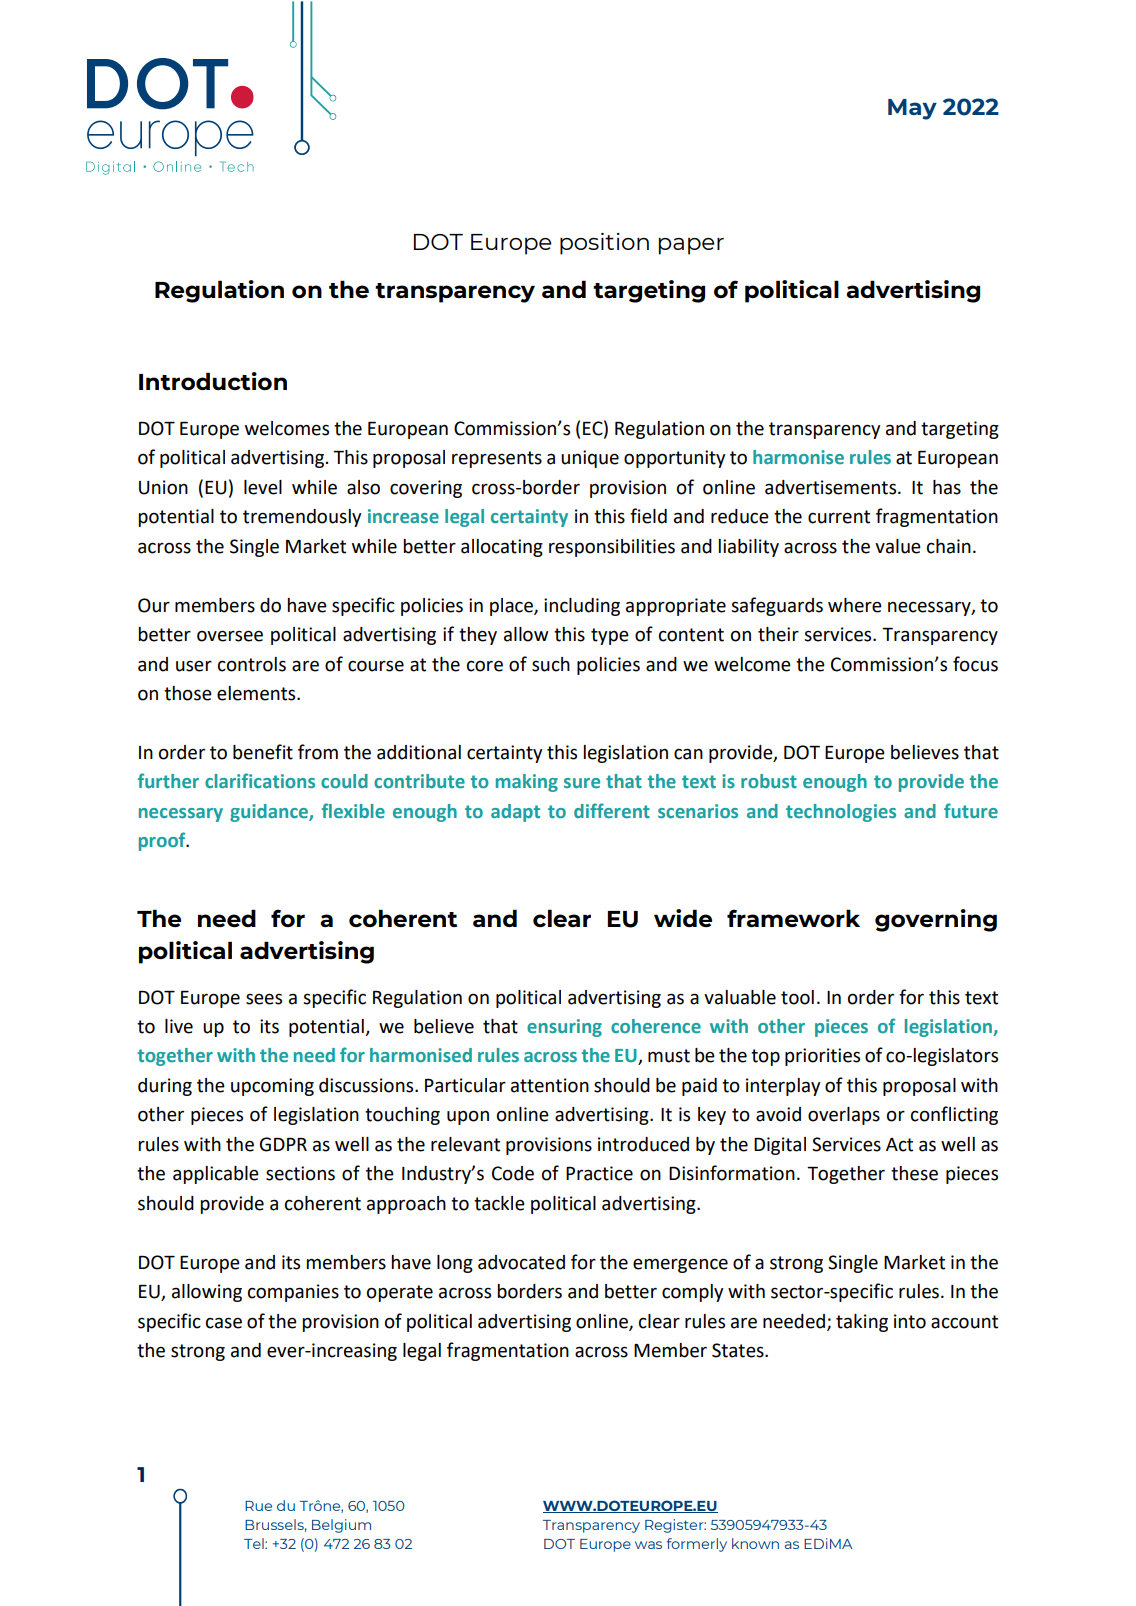  Describe the element at coordinates (841, 813) in the image. I see `technologies` at that location.
